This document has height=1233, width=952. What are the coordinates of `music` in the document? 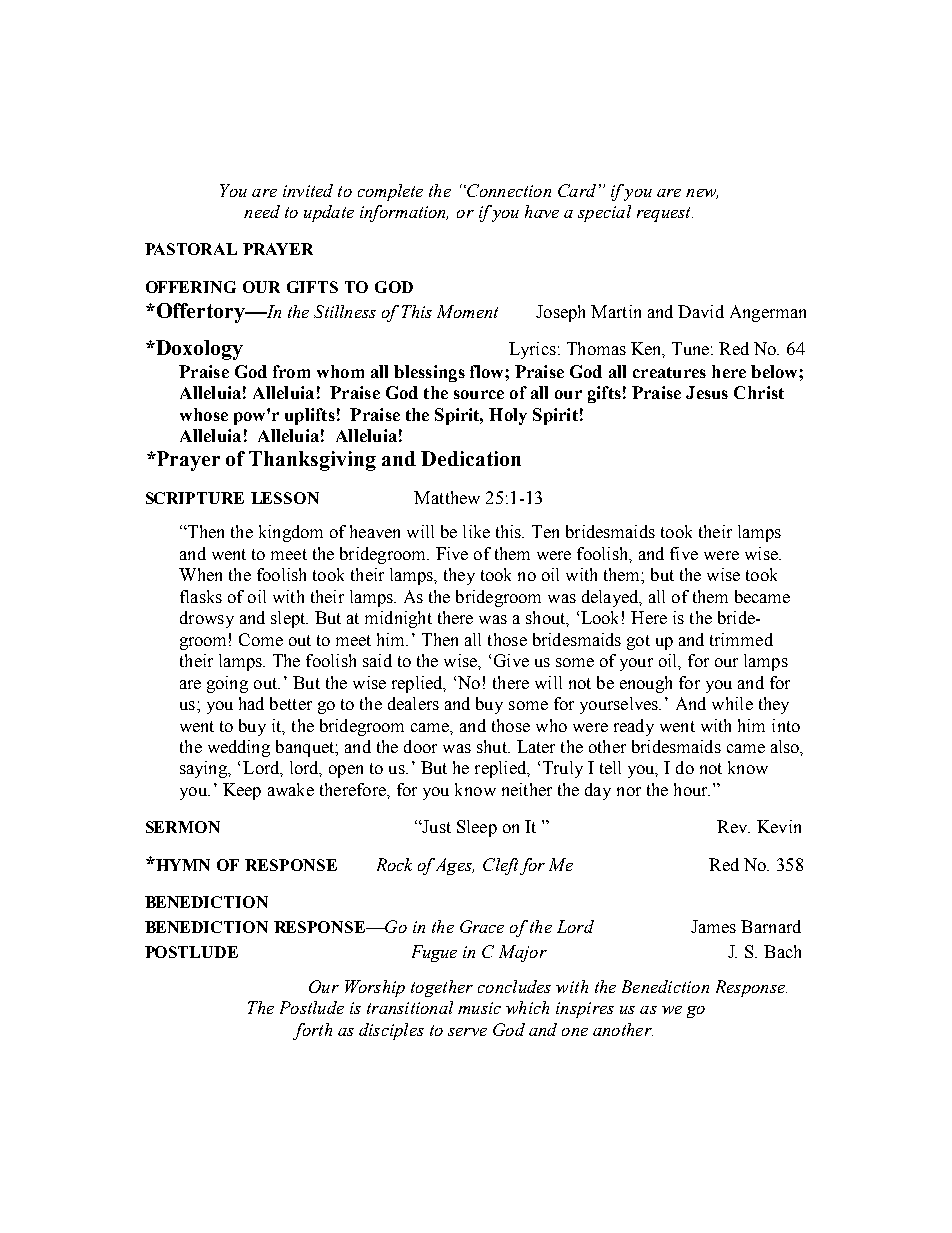 It's located at (479, 1008).
